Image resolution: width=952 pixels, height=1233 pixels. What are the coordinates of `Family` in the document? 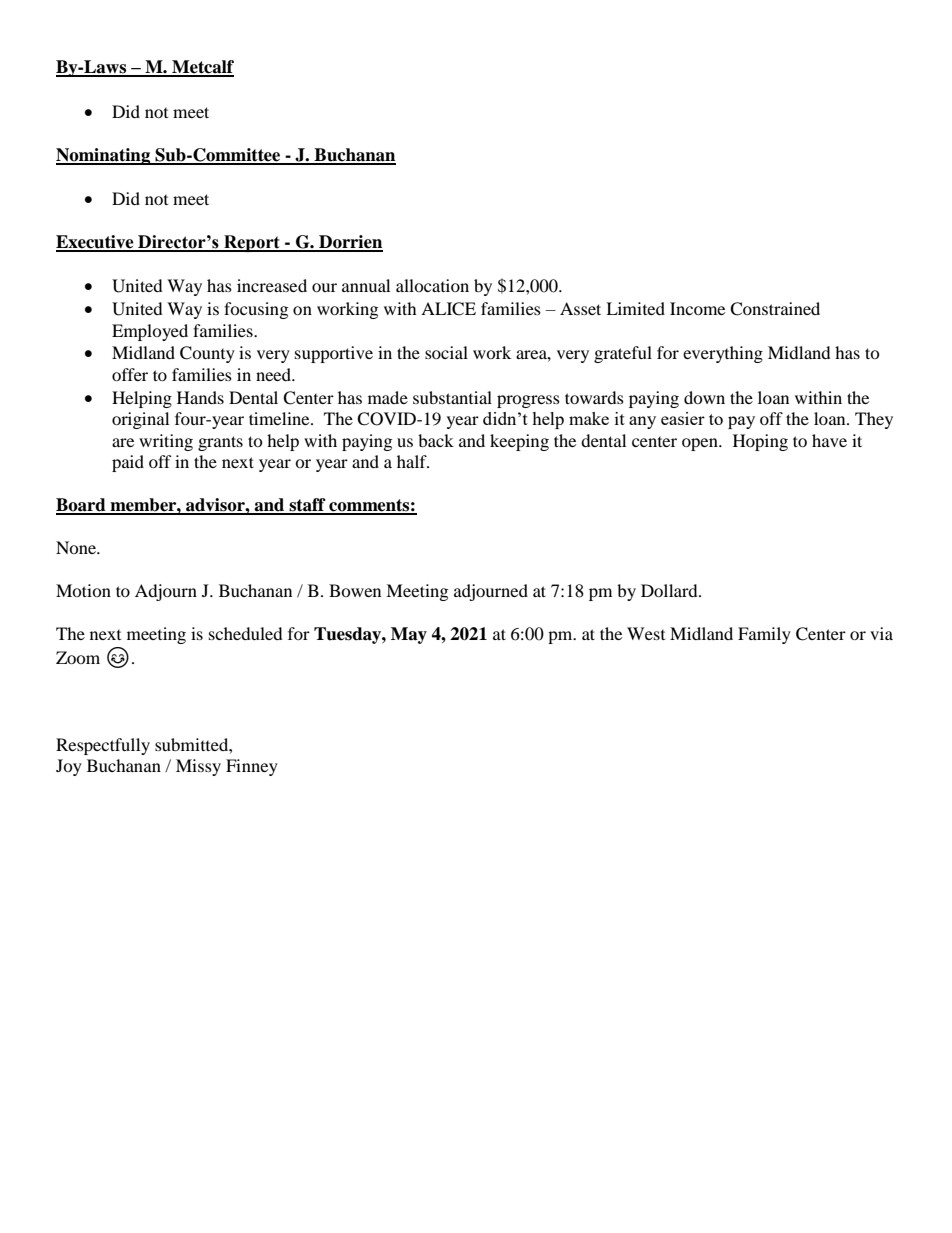 It's located at (764, 635).
